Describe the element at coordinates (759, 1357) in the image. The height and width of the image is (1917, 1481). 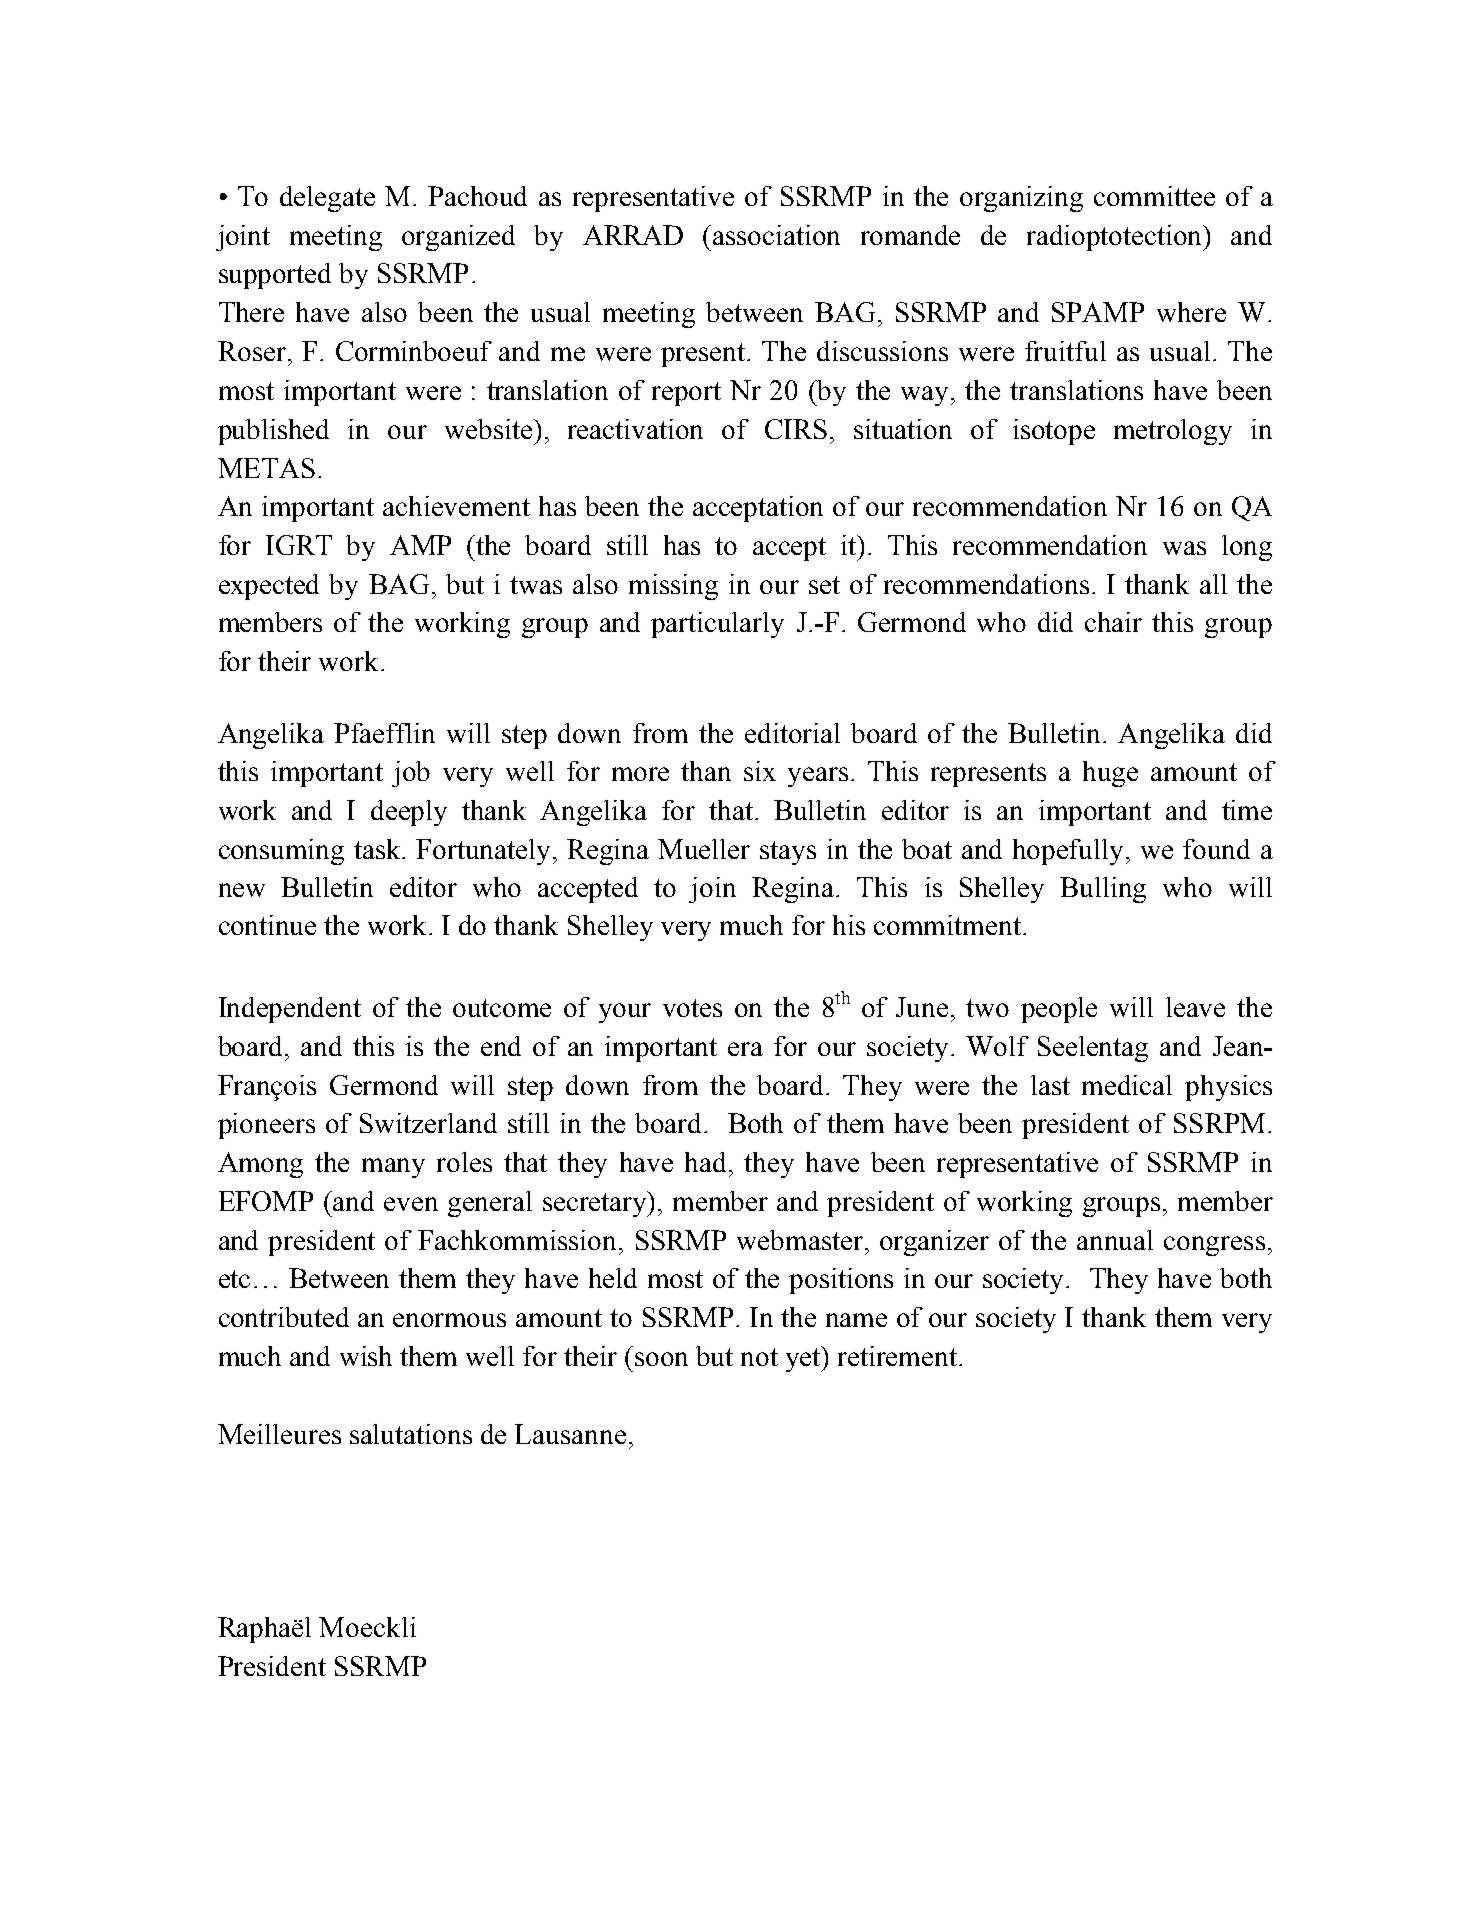
I see `not` at that location.
